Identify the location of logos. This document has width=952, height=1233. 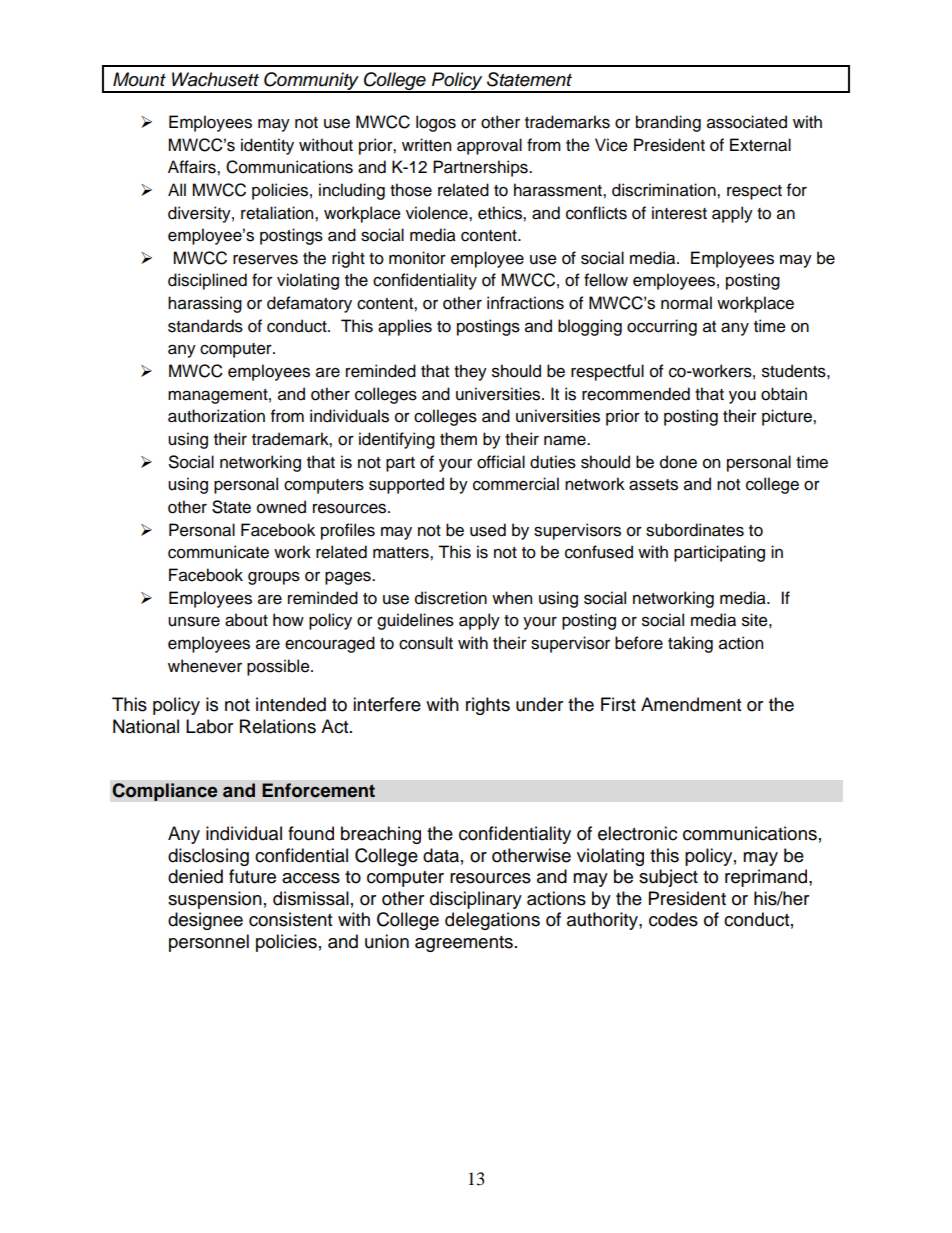
(436, 123).
